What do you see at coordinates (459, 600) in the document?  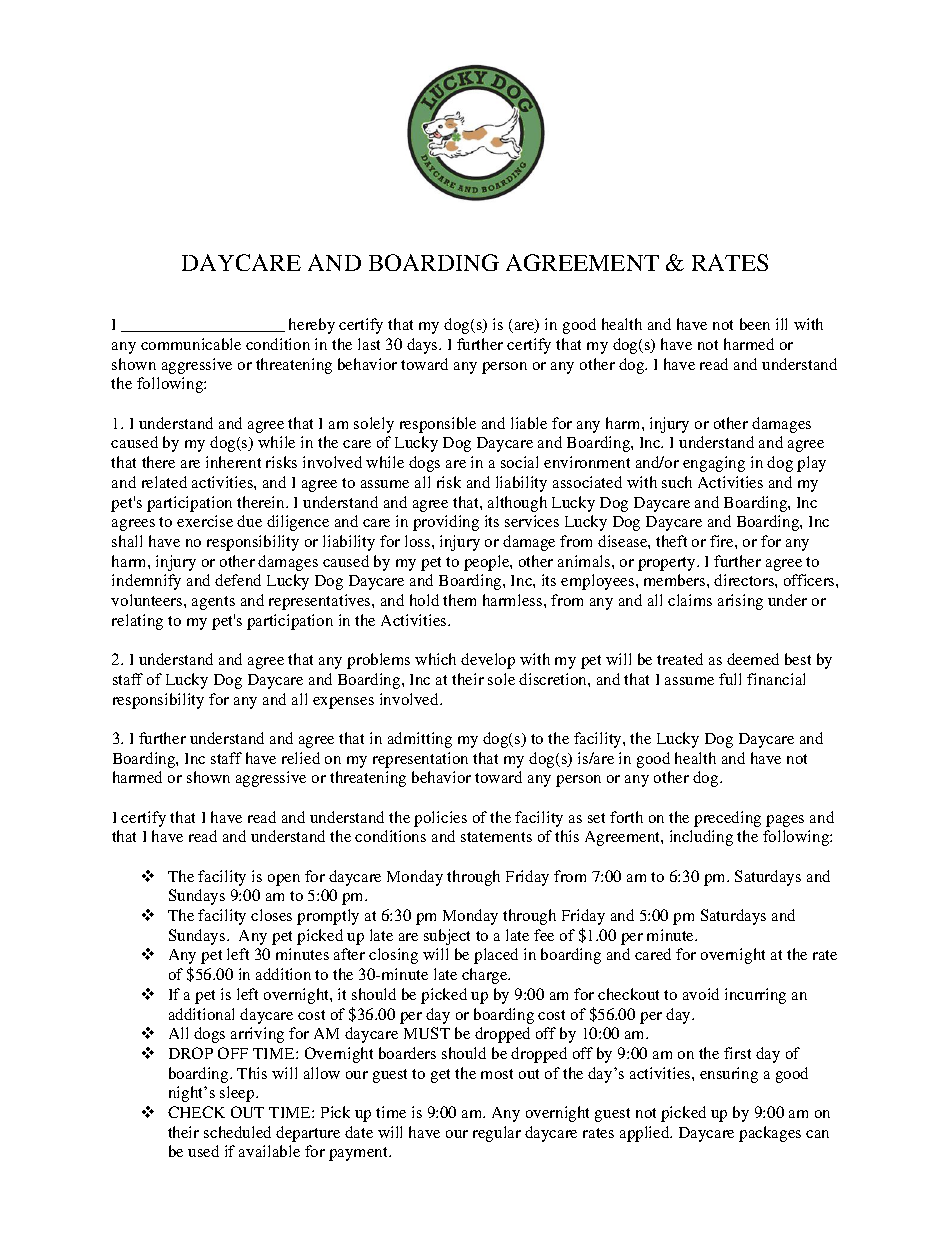 I see `them` at bounding box center [459, 600].
